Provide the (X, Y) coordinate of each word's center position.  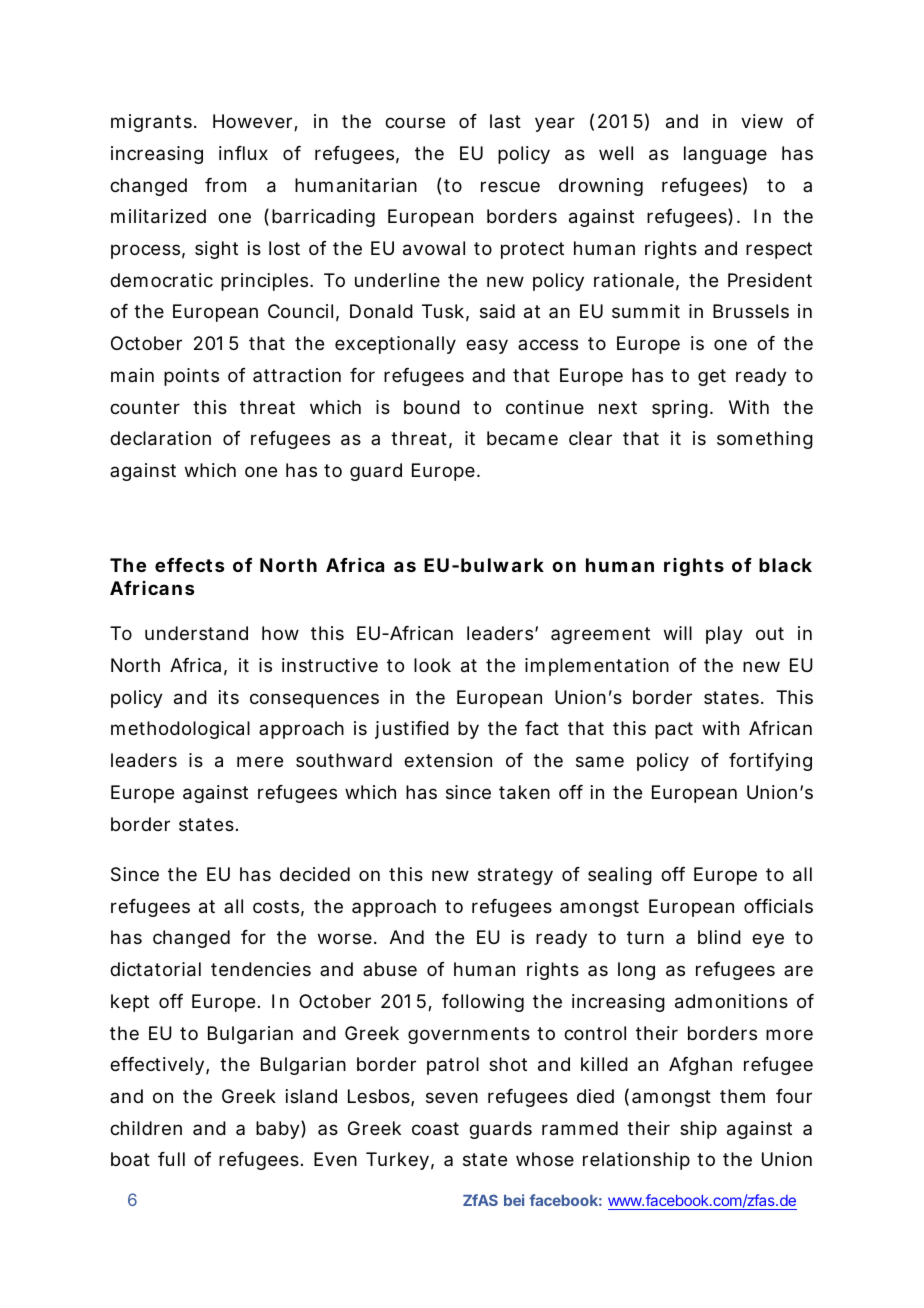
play (724, 635)
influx (243, 153)
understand (196, 633)
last (505, 121)
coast (435, 1129)
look (432, 665)
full (171, 1159)
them (742, 1096)
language (725, 155)
